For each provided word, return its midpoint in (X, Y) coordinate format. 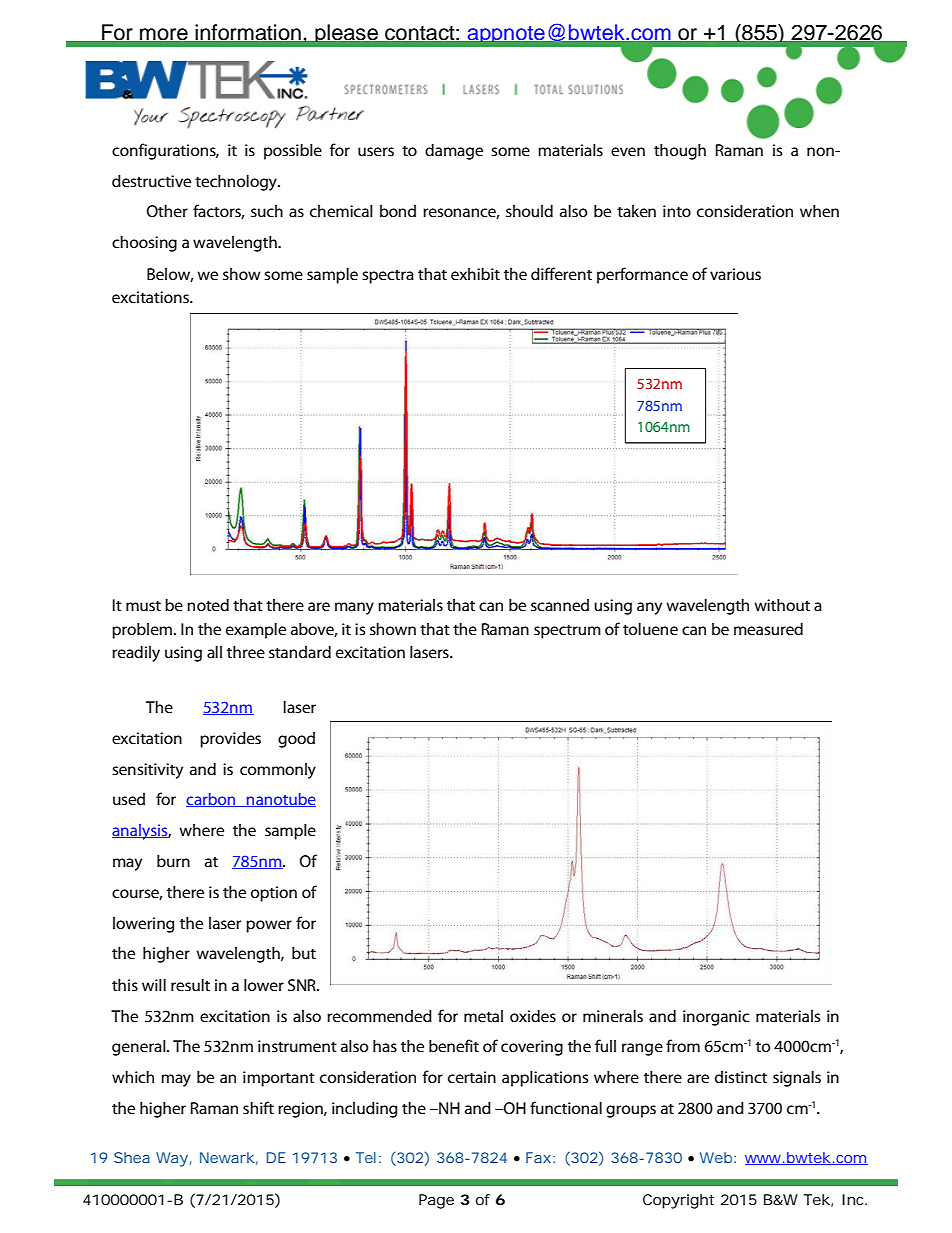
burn (173, 860)
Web (717, 1157)
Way (172, 1159)
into (677, 211)
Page (436, 1201)
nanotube (280, 800)
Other (167, 210)
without (782, 604)
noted (208, 604)
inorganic (716, 1018)
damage (454, 151)
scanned (560, 605)
